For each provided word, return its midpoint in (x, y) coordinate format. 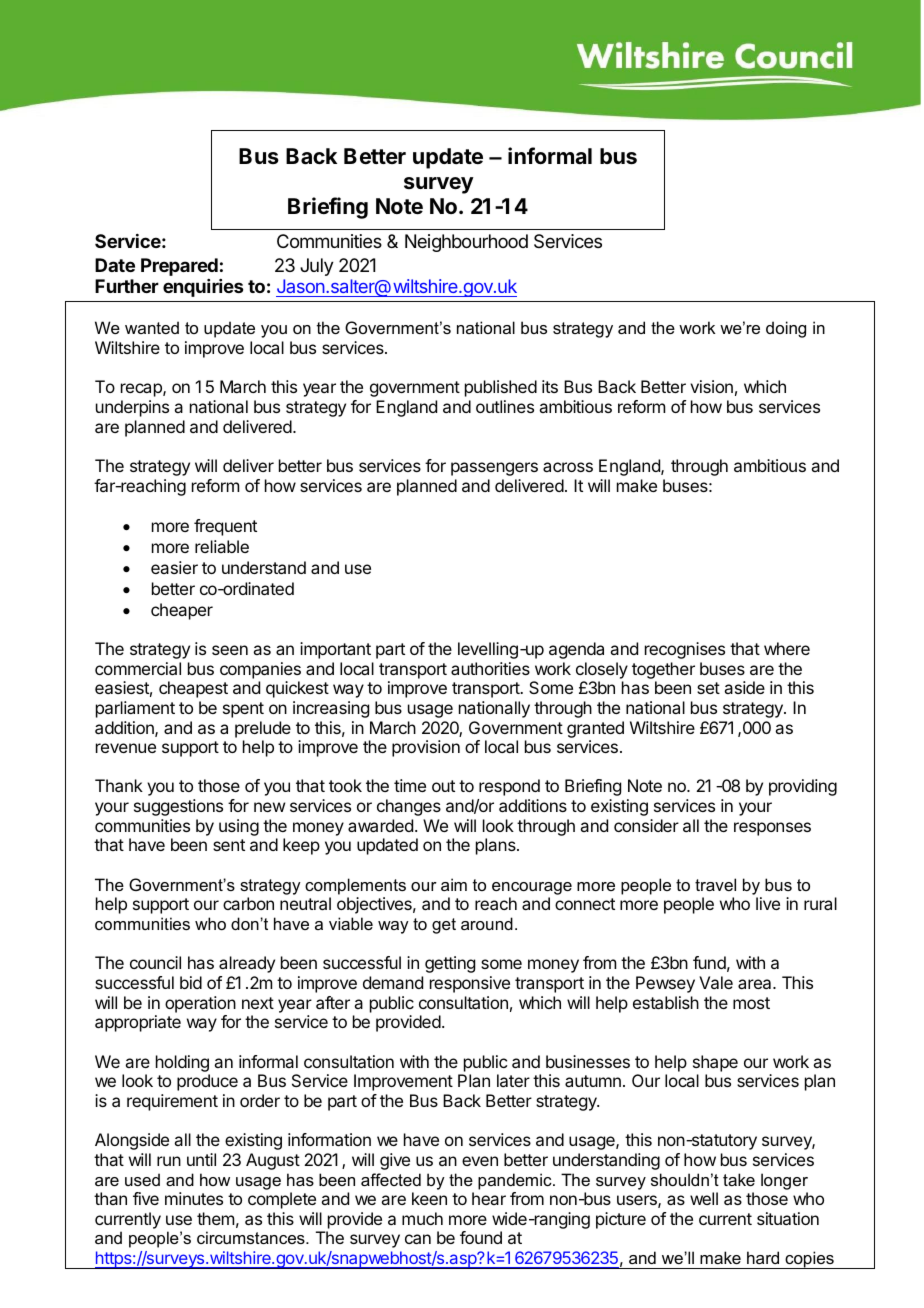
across (568, 467)
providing (803, 787)
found (481, 1237)
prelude (263, 729)
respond (509, 787)
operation (200, 1004)
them (215, 1218)
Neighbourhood (466, 243)
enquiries (203, 288)
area (756, 984)
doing (786, 329)
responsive (470, 984)
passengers (494, 469)
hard (763, 1257)
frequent (225, 527)
